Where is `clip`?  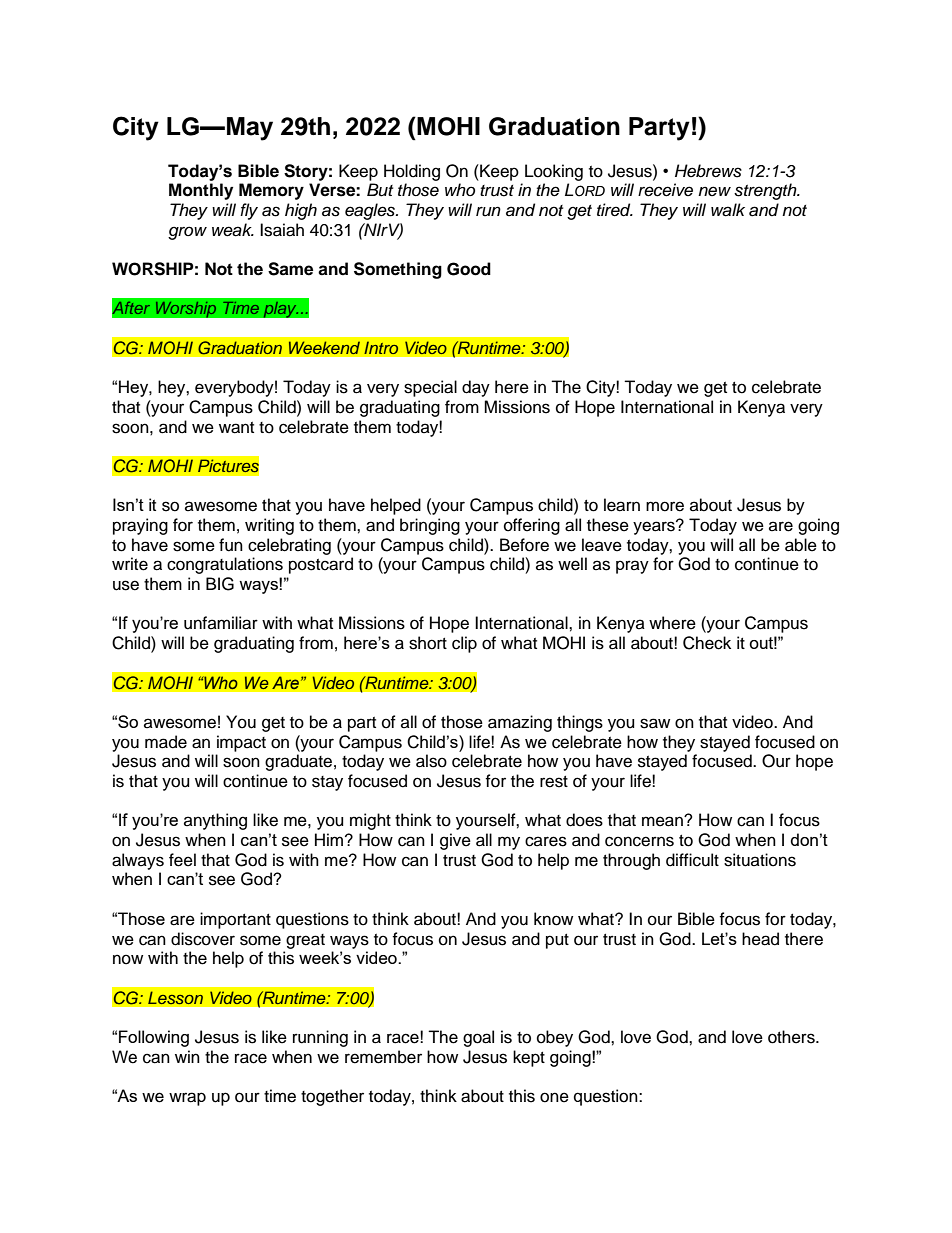 clip is located at coordinates (464, 644).
